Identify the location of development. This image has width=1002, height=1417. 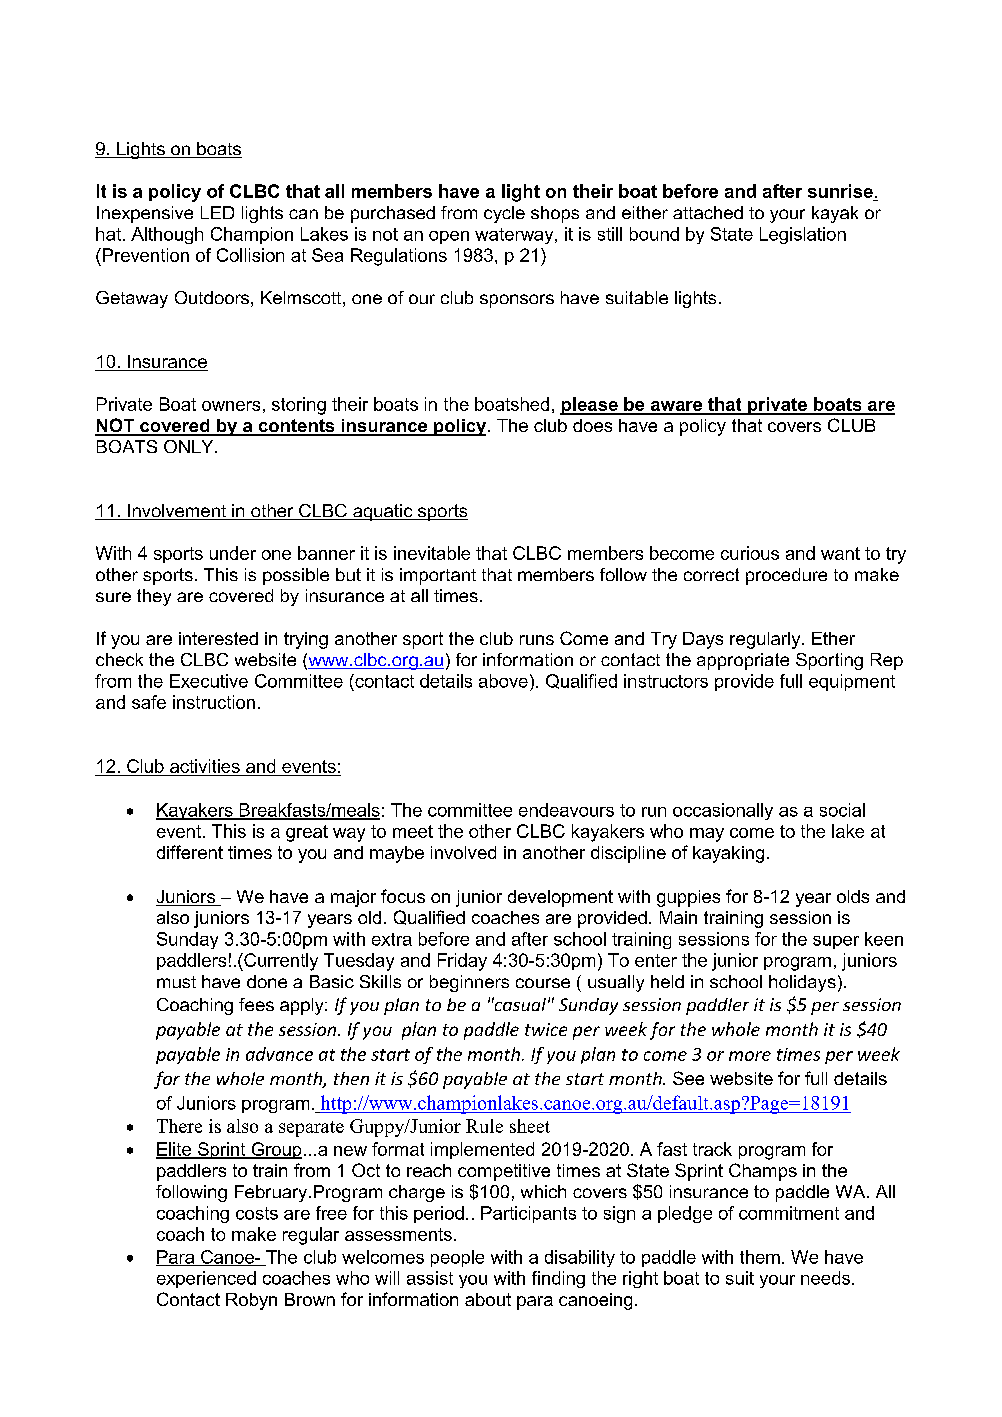
(560, 898).
